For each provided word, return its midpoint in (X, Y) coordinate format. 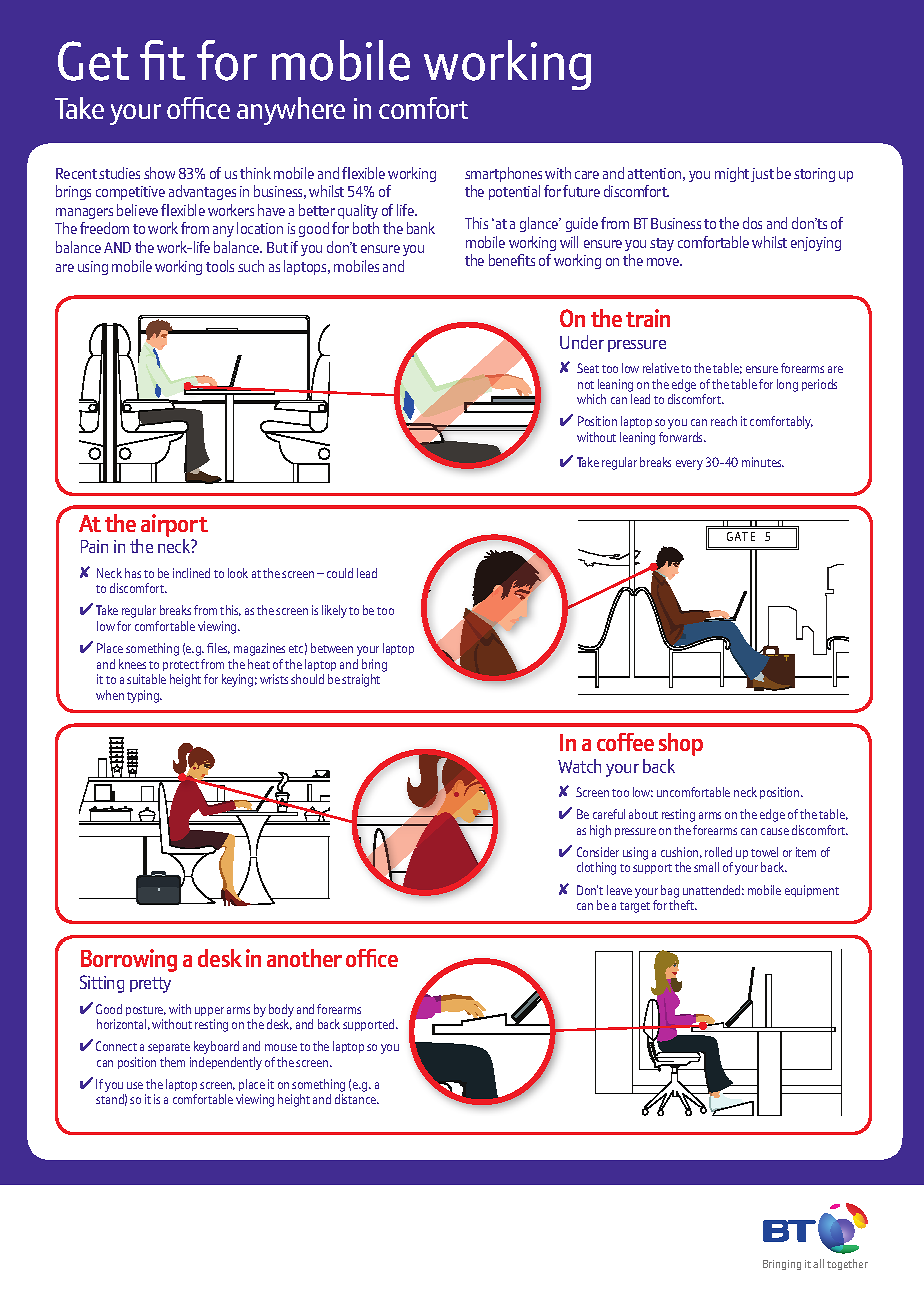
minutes (763, 462)
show (159, 173)
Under (582, 342)
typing (144, 696)
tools (220, 266)
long (787, 385)
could (340, 573)
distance (357, 1099)
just (762, 175)
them (172, 1062)
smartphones (503, 174)
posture (146, 1011)
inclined (191, 573)
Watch (579, 766)
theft (683, 905)
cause (775, 831)
